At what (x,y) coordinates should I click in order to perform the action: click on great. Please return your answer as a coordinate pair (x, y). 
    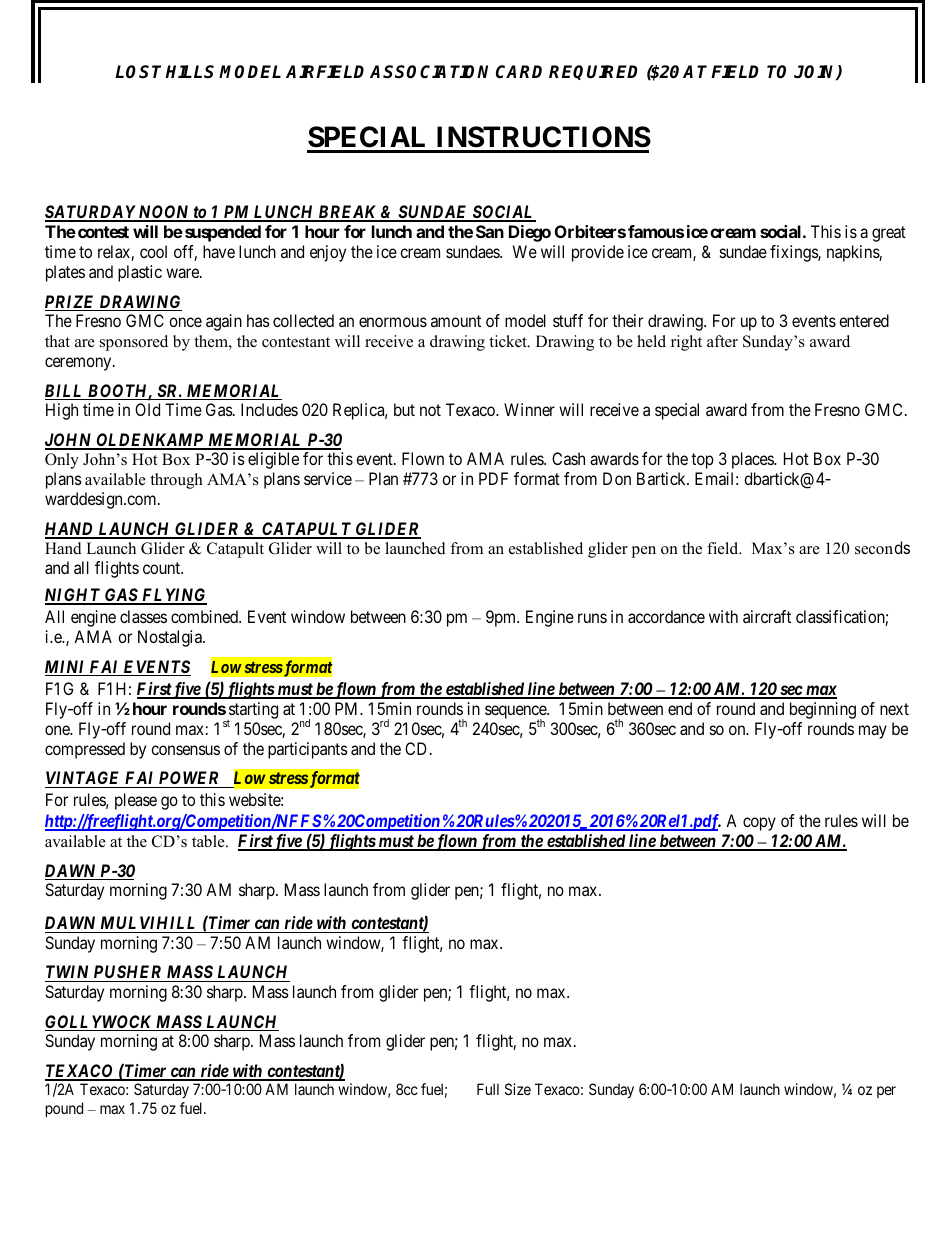
    Looking at the image, I should click on (889, 234).
